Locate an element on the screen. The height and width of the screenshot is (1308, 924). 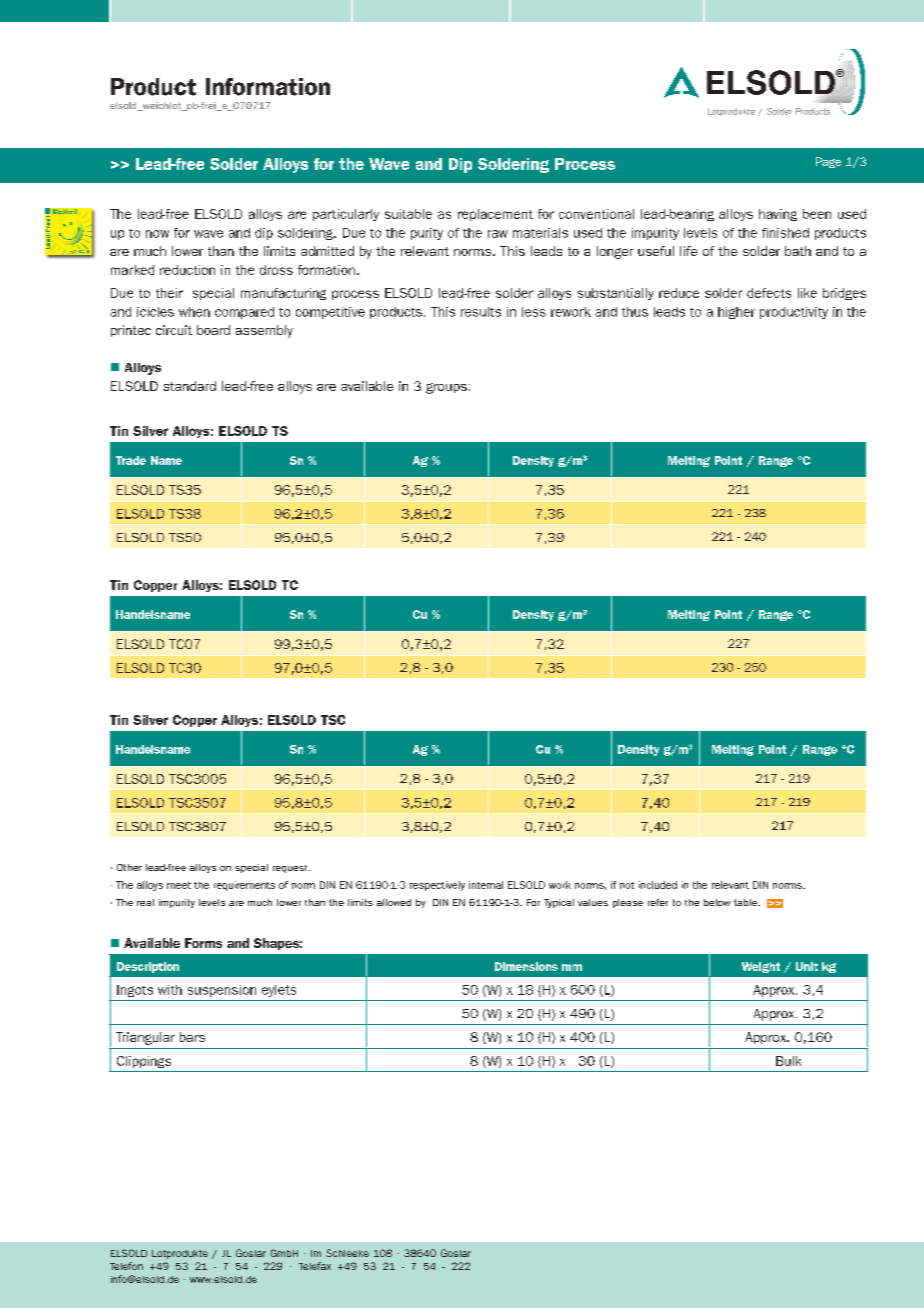
Other is located at coordinates (129, 867).
